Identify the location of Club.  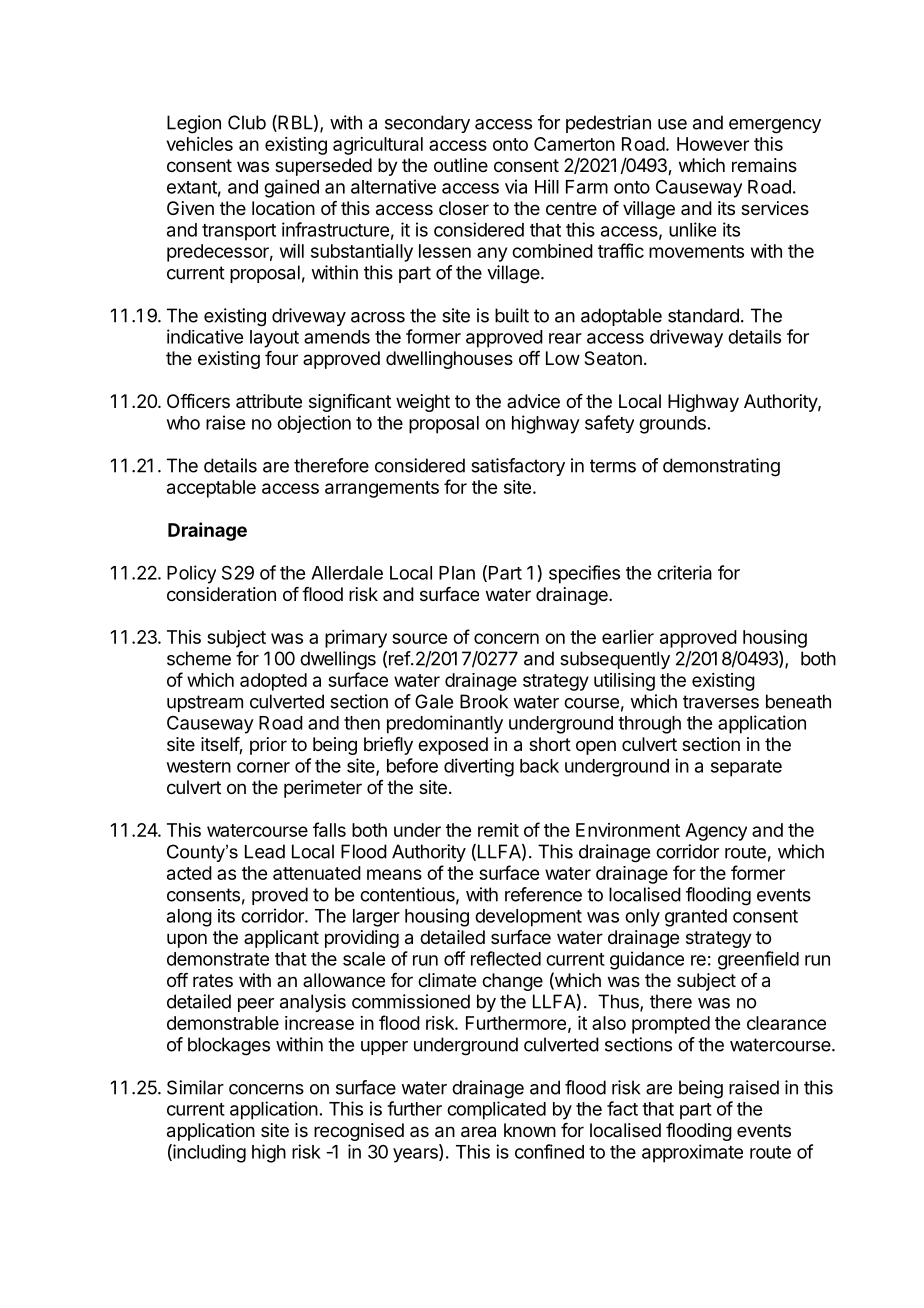
(247, 122).
